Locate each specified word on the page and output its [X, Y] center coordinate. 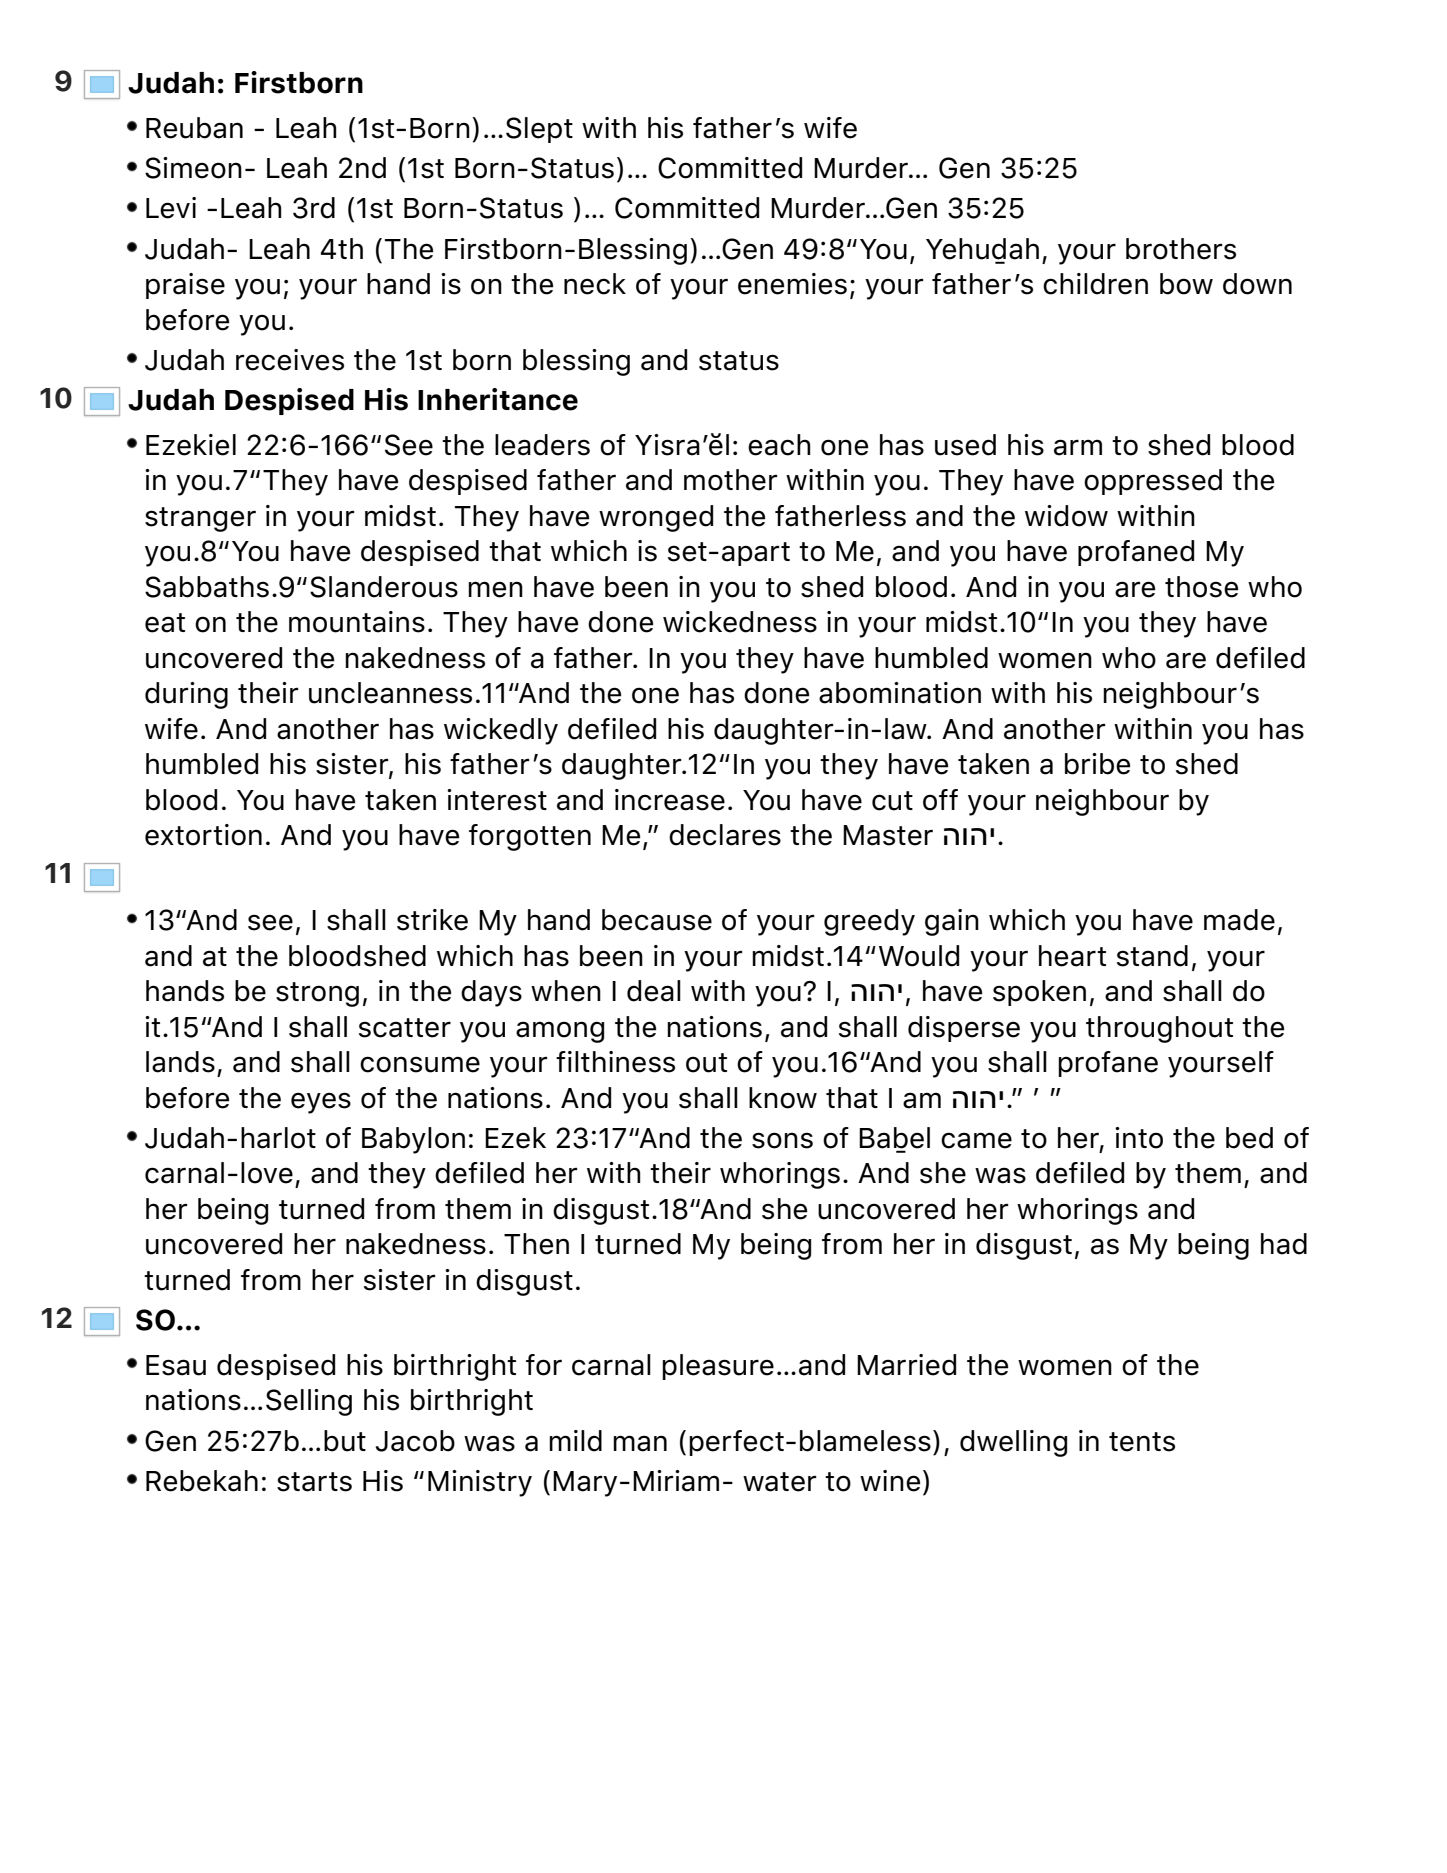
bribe [1097, 764]
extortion [203, 835]
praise [185, 286]
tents [1142, 1442]
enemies [792, 284]
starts [314, 1482]
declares [725, 835]
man [640, 1443]
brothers [1181, 249]
